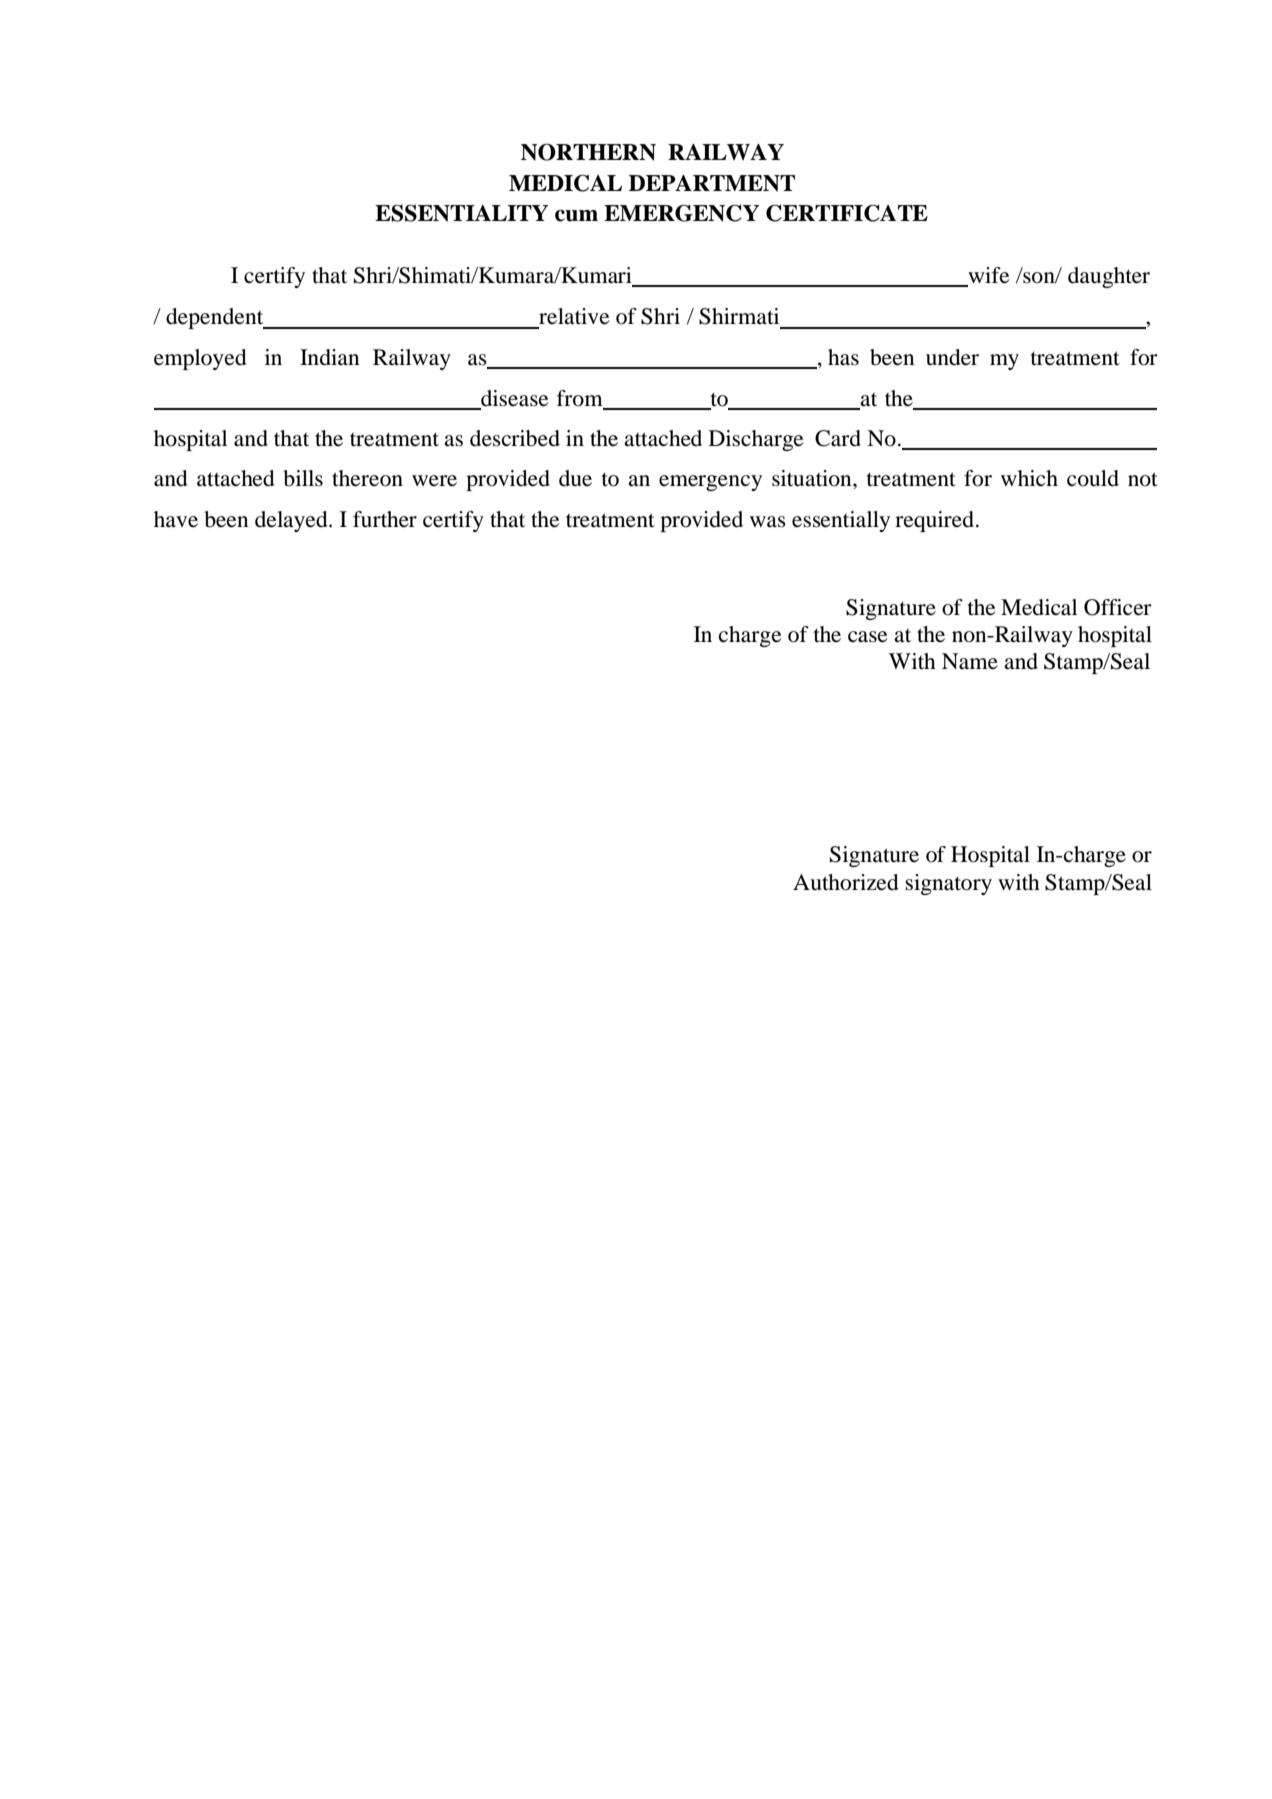  What do you see at coordinates (936, 521) in the screenshot?
I see `required` at bounding box center [936, 521].
